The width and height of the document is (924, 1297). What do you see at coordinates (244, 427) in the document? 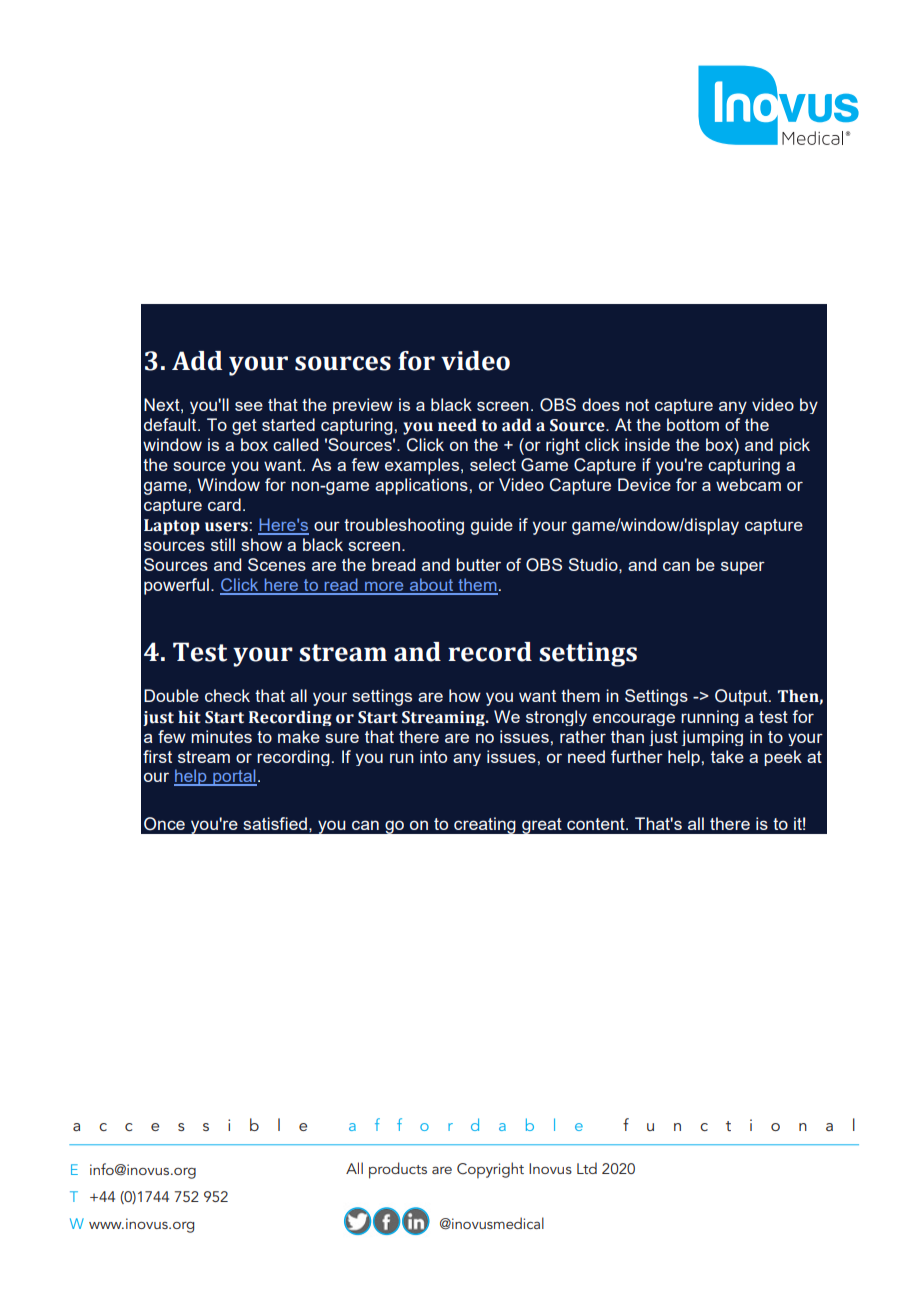
I see `get` at bounding box center [244, 427].
